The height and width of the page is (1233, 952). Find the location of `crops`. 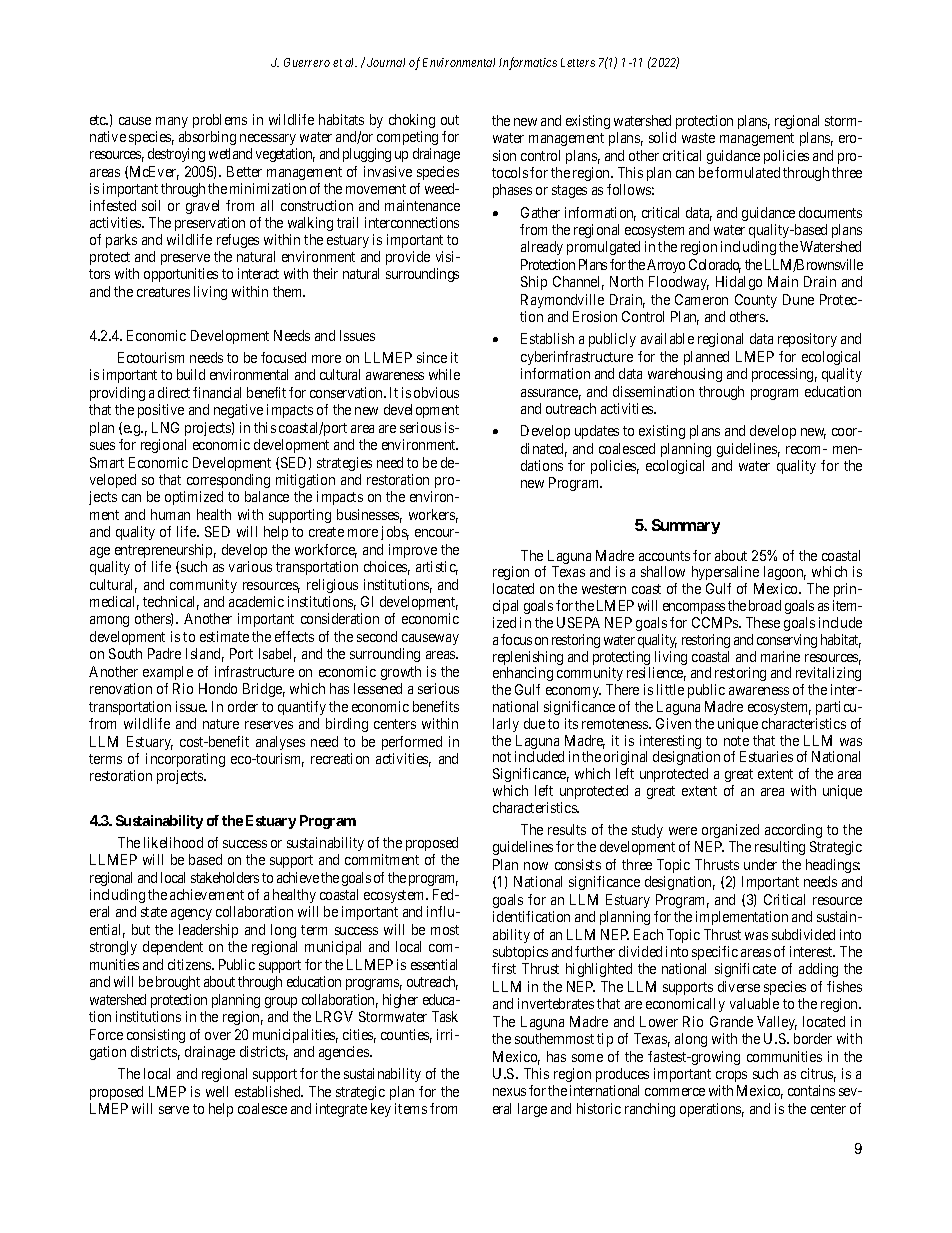

crops is located at coordinates (731, 1076).
